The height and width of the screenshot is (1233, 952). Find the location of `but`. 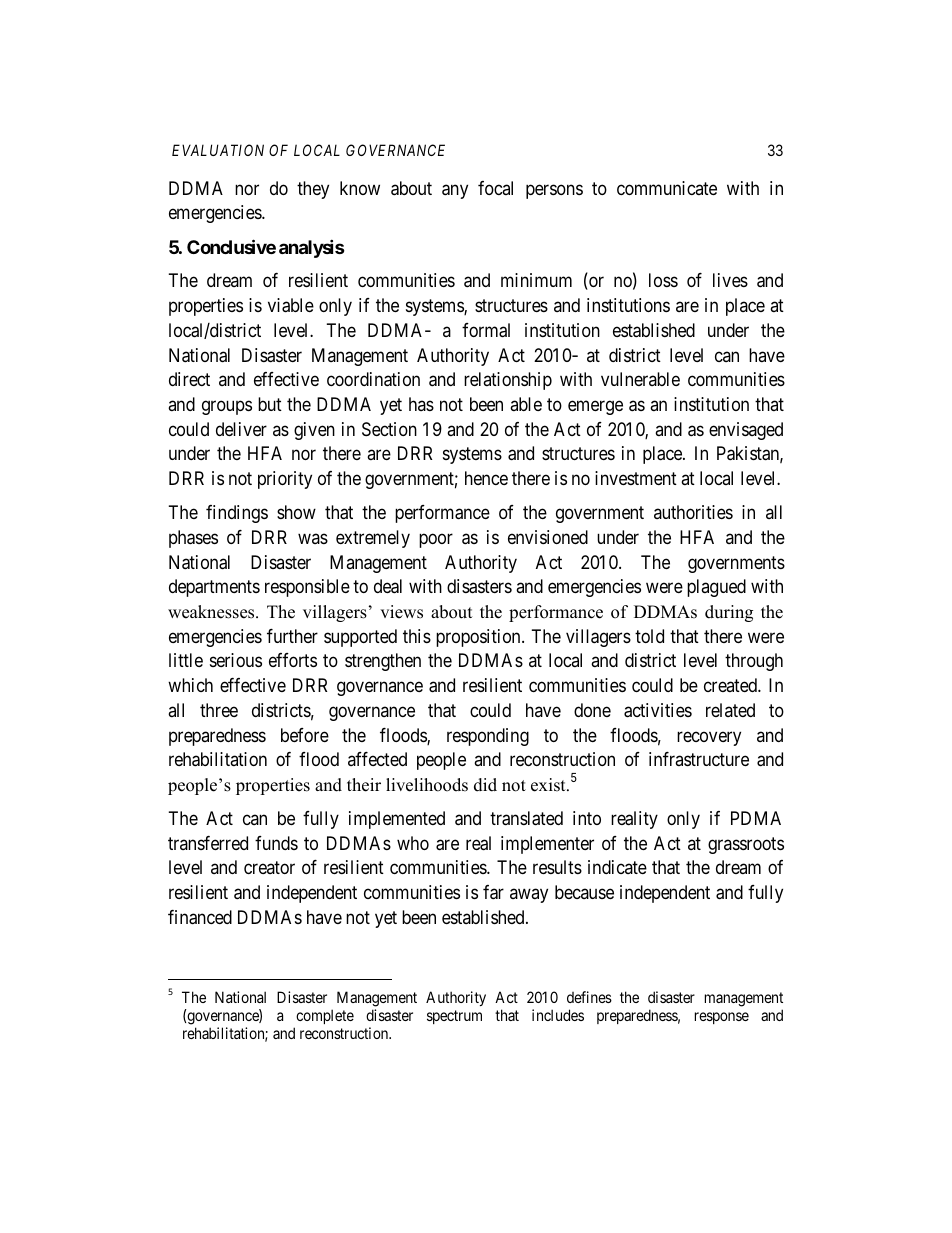

but is located at coordinates (270, 404).
